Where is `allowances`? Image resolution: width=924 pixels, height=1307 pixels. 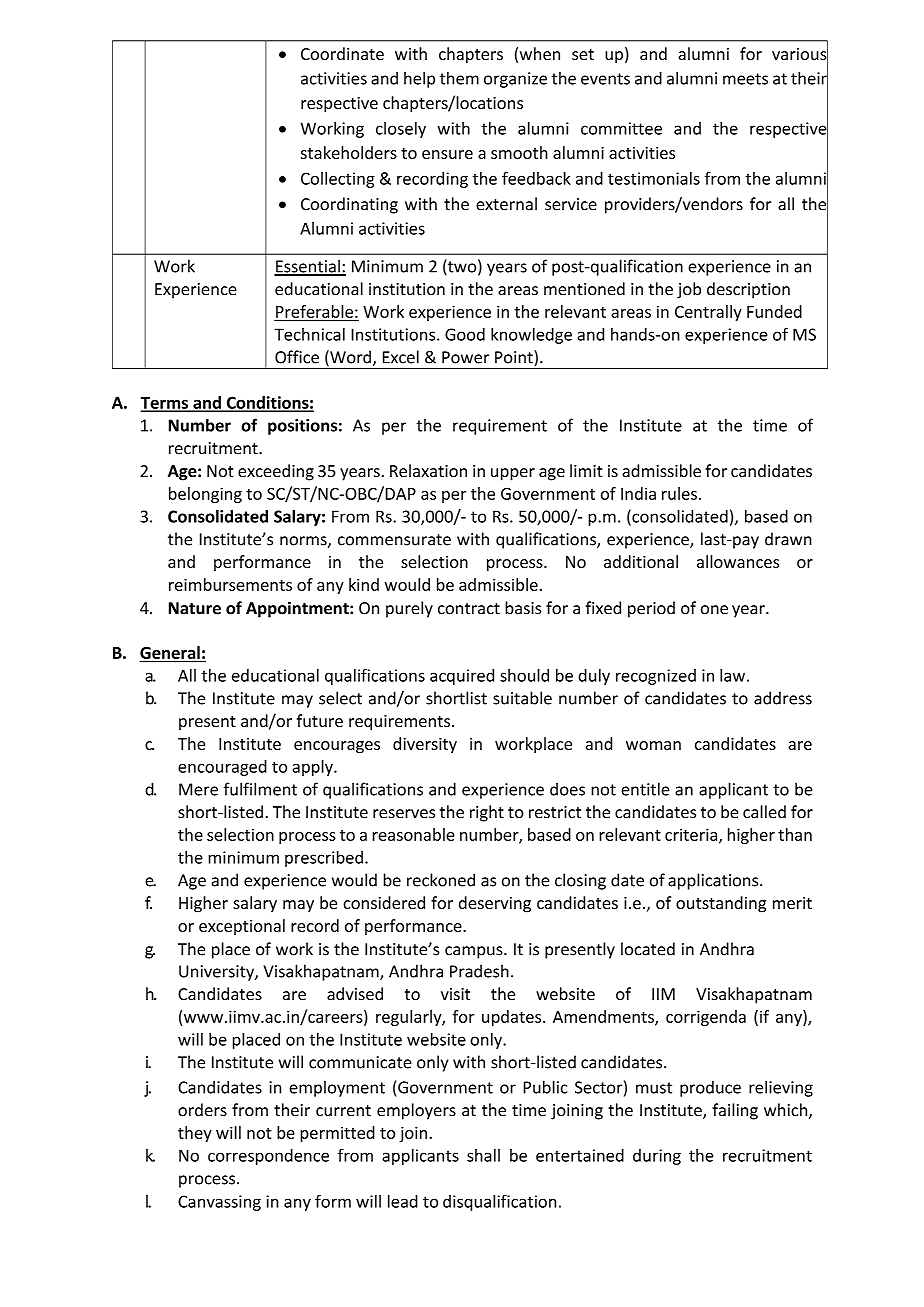
allowances is located at coordinates (738, 561).
